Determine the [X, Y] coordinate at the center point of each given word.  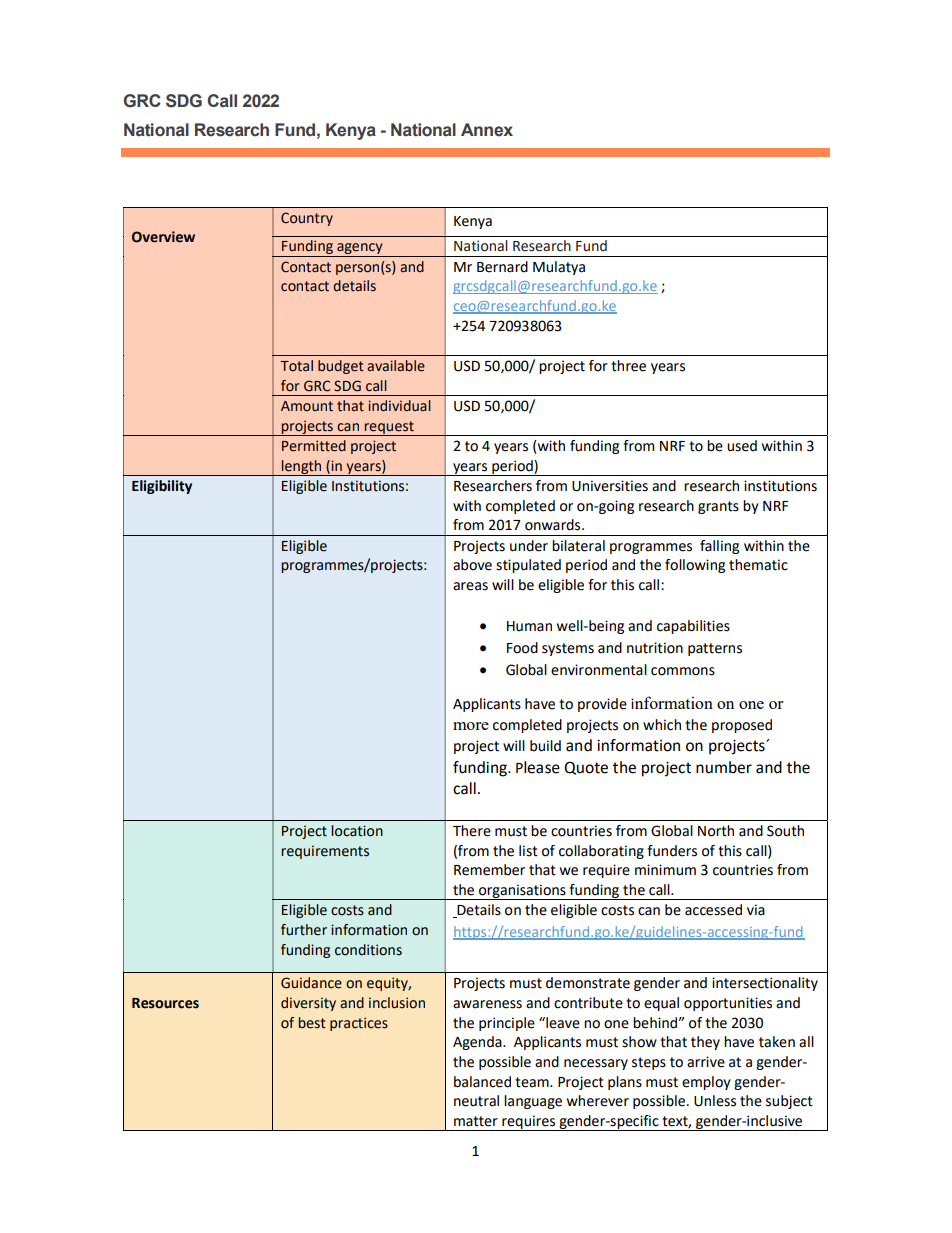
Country [307, 219]
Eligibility [162, 487]
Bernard [502, 267]
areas [470, 586]
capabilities [693, 627]
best [312, 1023]
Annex [487, 130]
